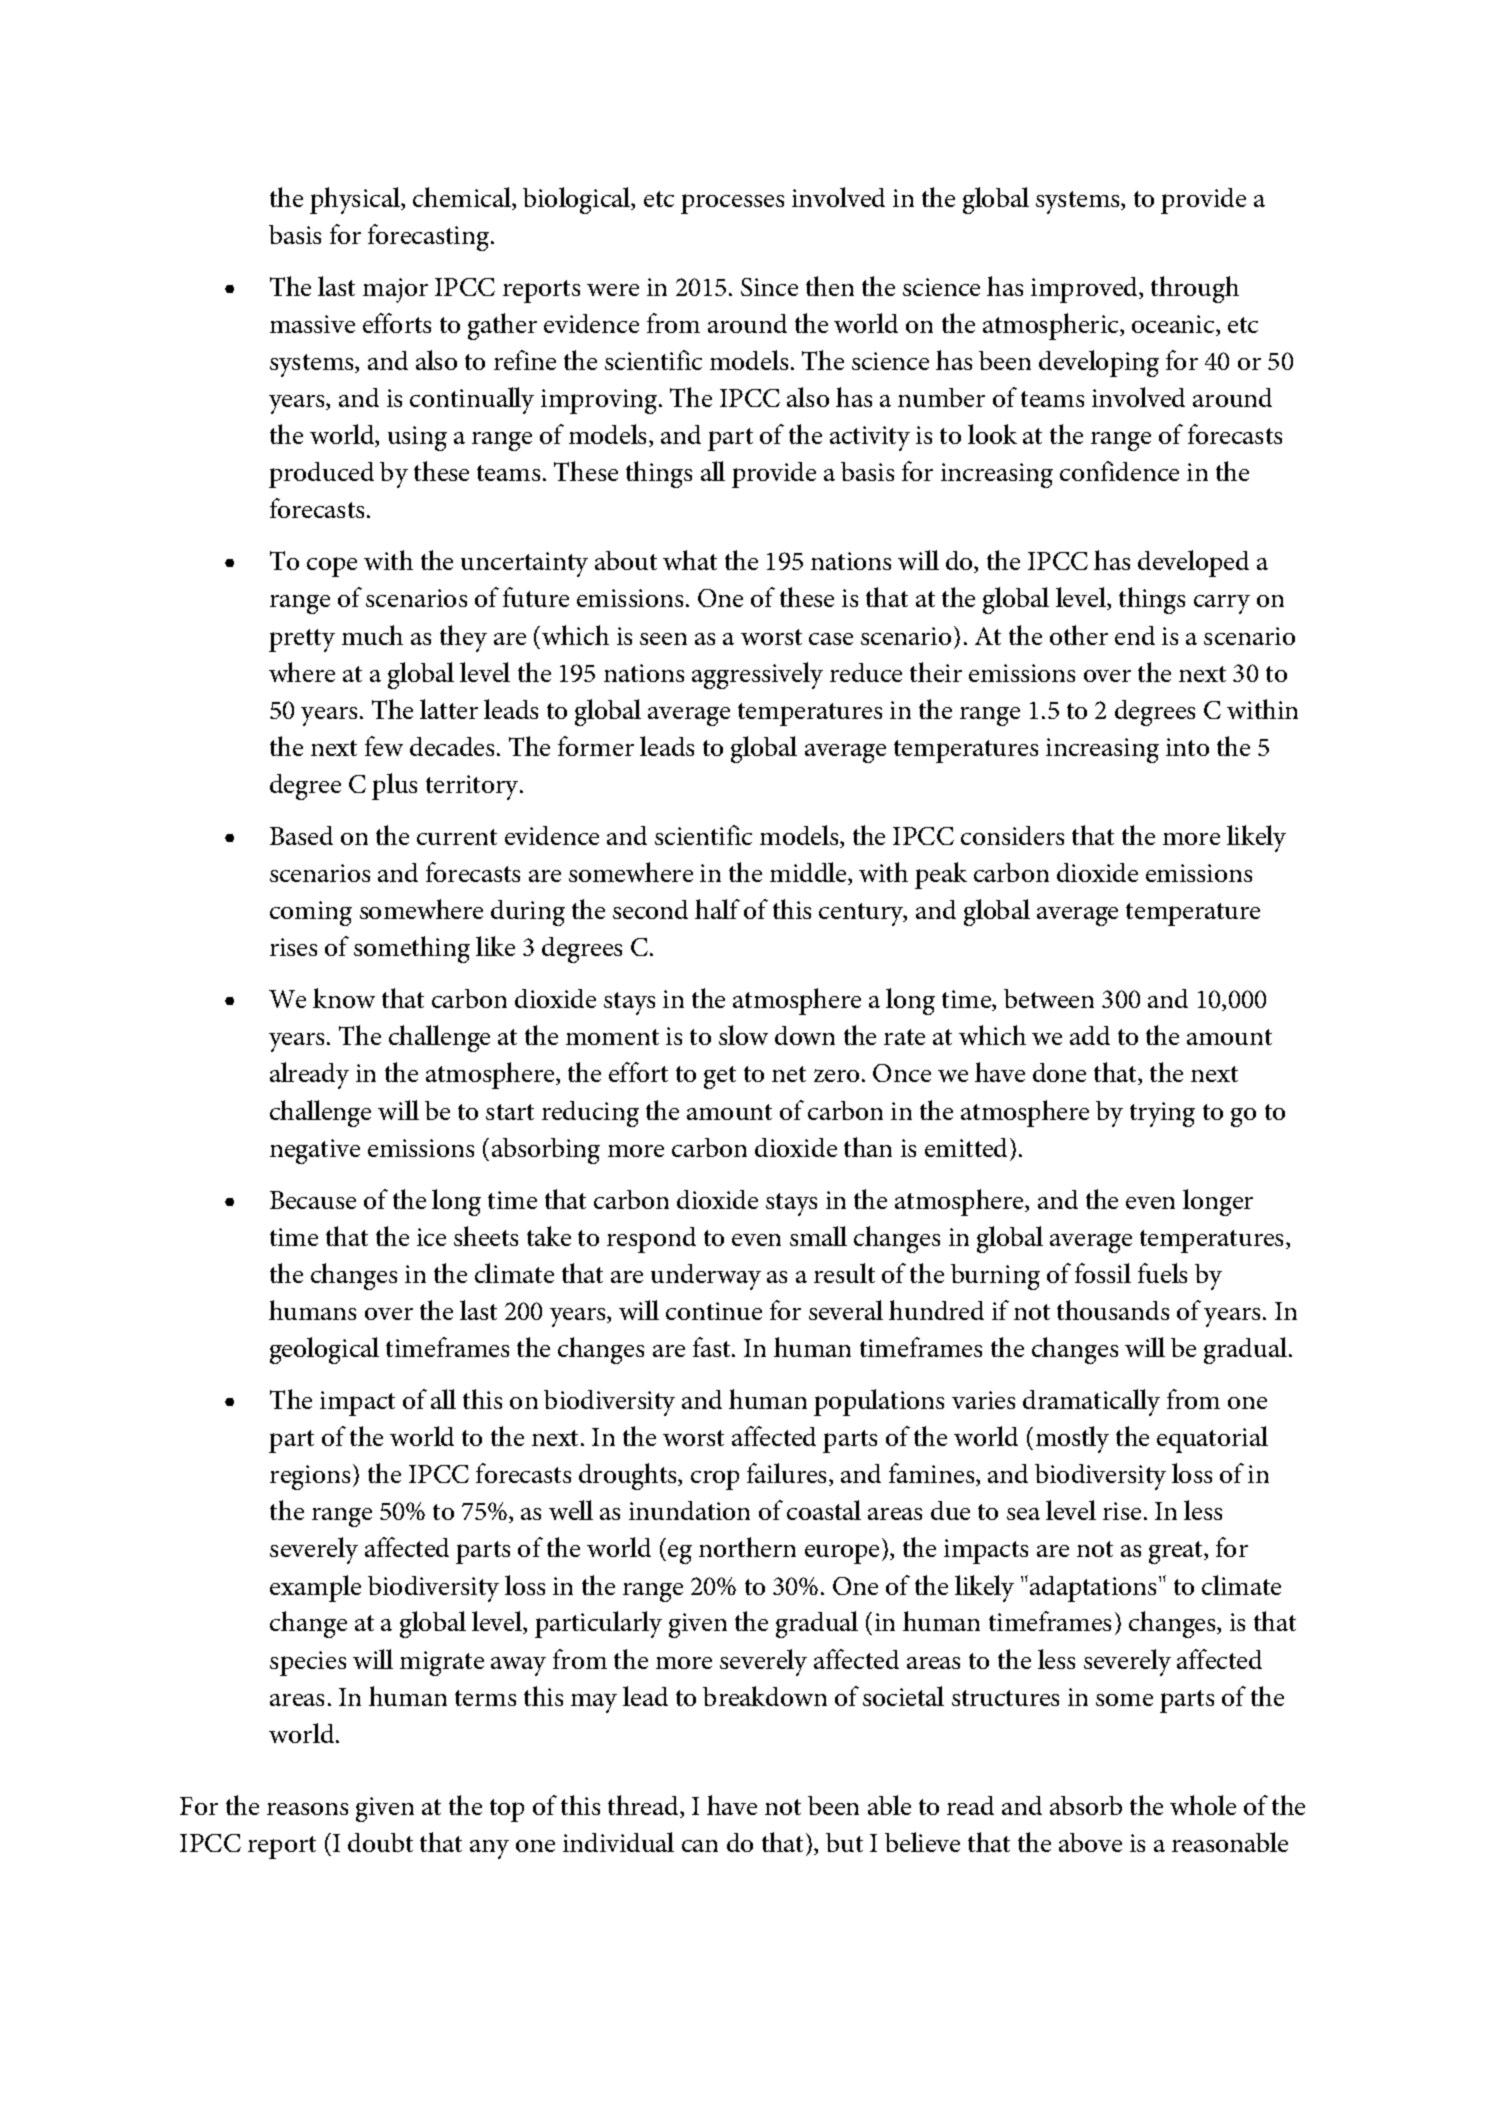 This screenshot has height=2104, width=1488. What do you see at coordinates (1090, 1842) in the screenshot?
I see `above` at bounding box center [1090, 1842].
